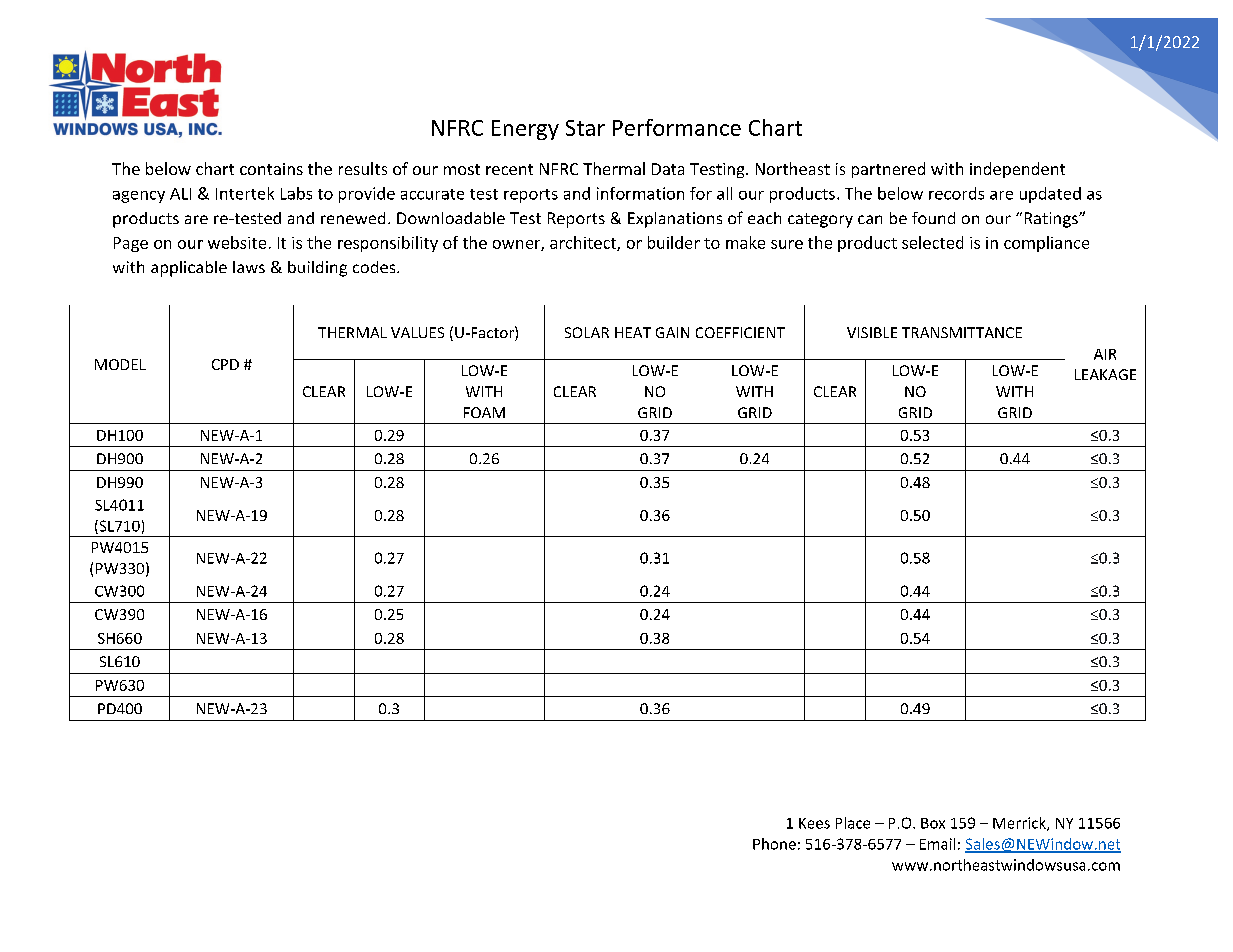  Describe the element at coordinates (1105, 374) in the screenshot. I see `LEAKAGE` at that location.
